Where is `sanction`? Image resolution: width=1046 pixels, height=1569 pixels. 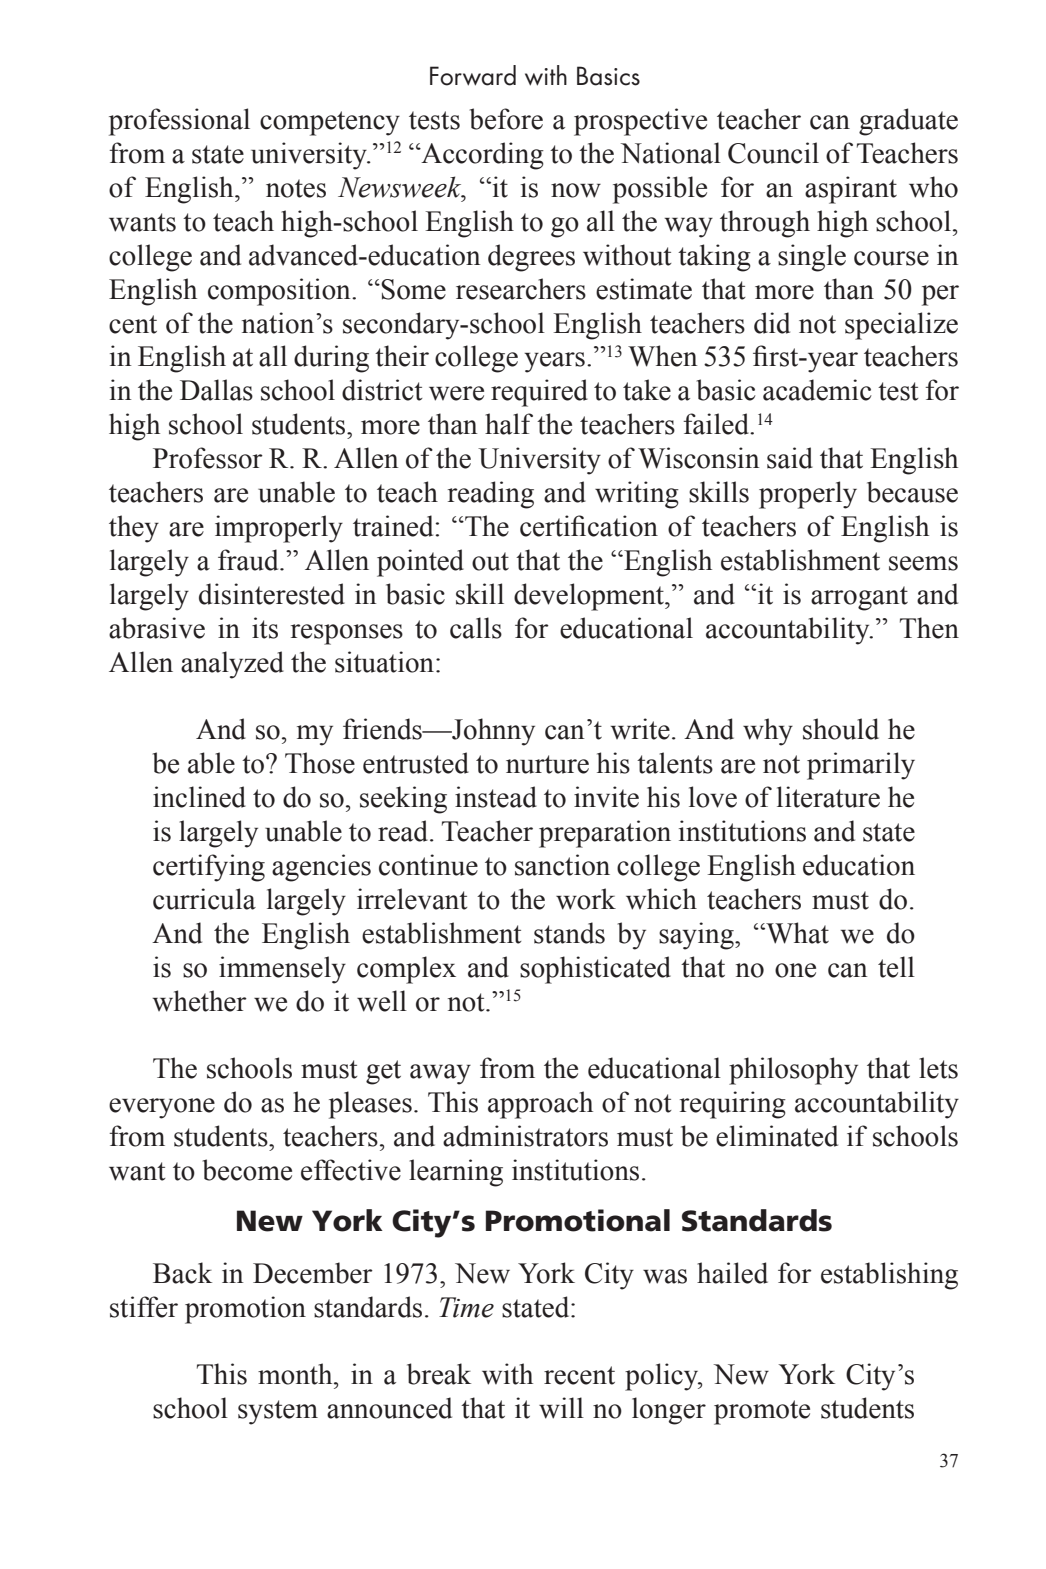 sanction is located at coordinates (562, 865).
